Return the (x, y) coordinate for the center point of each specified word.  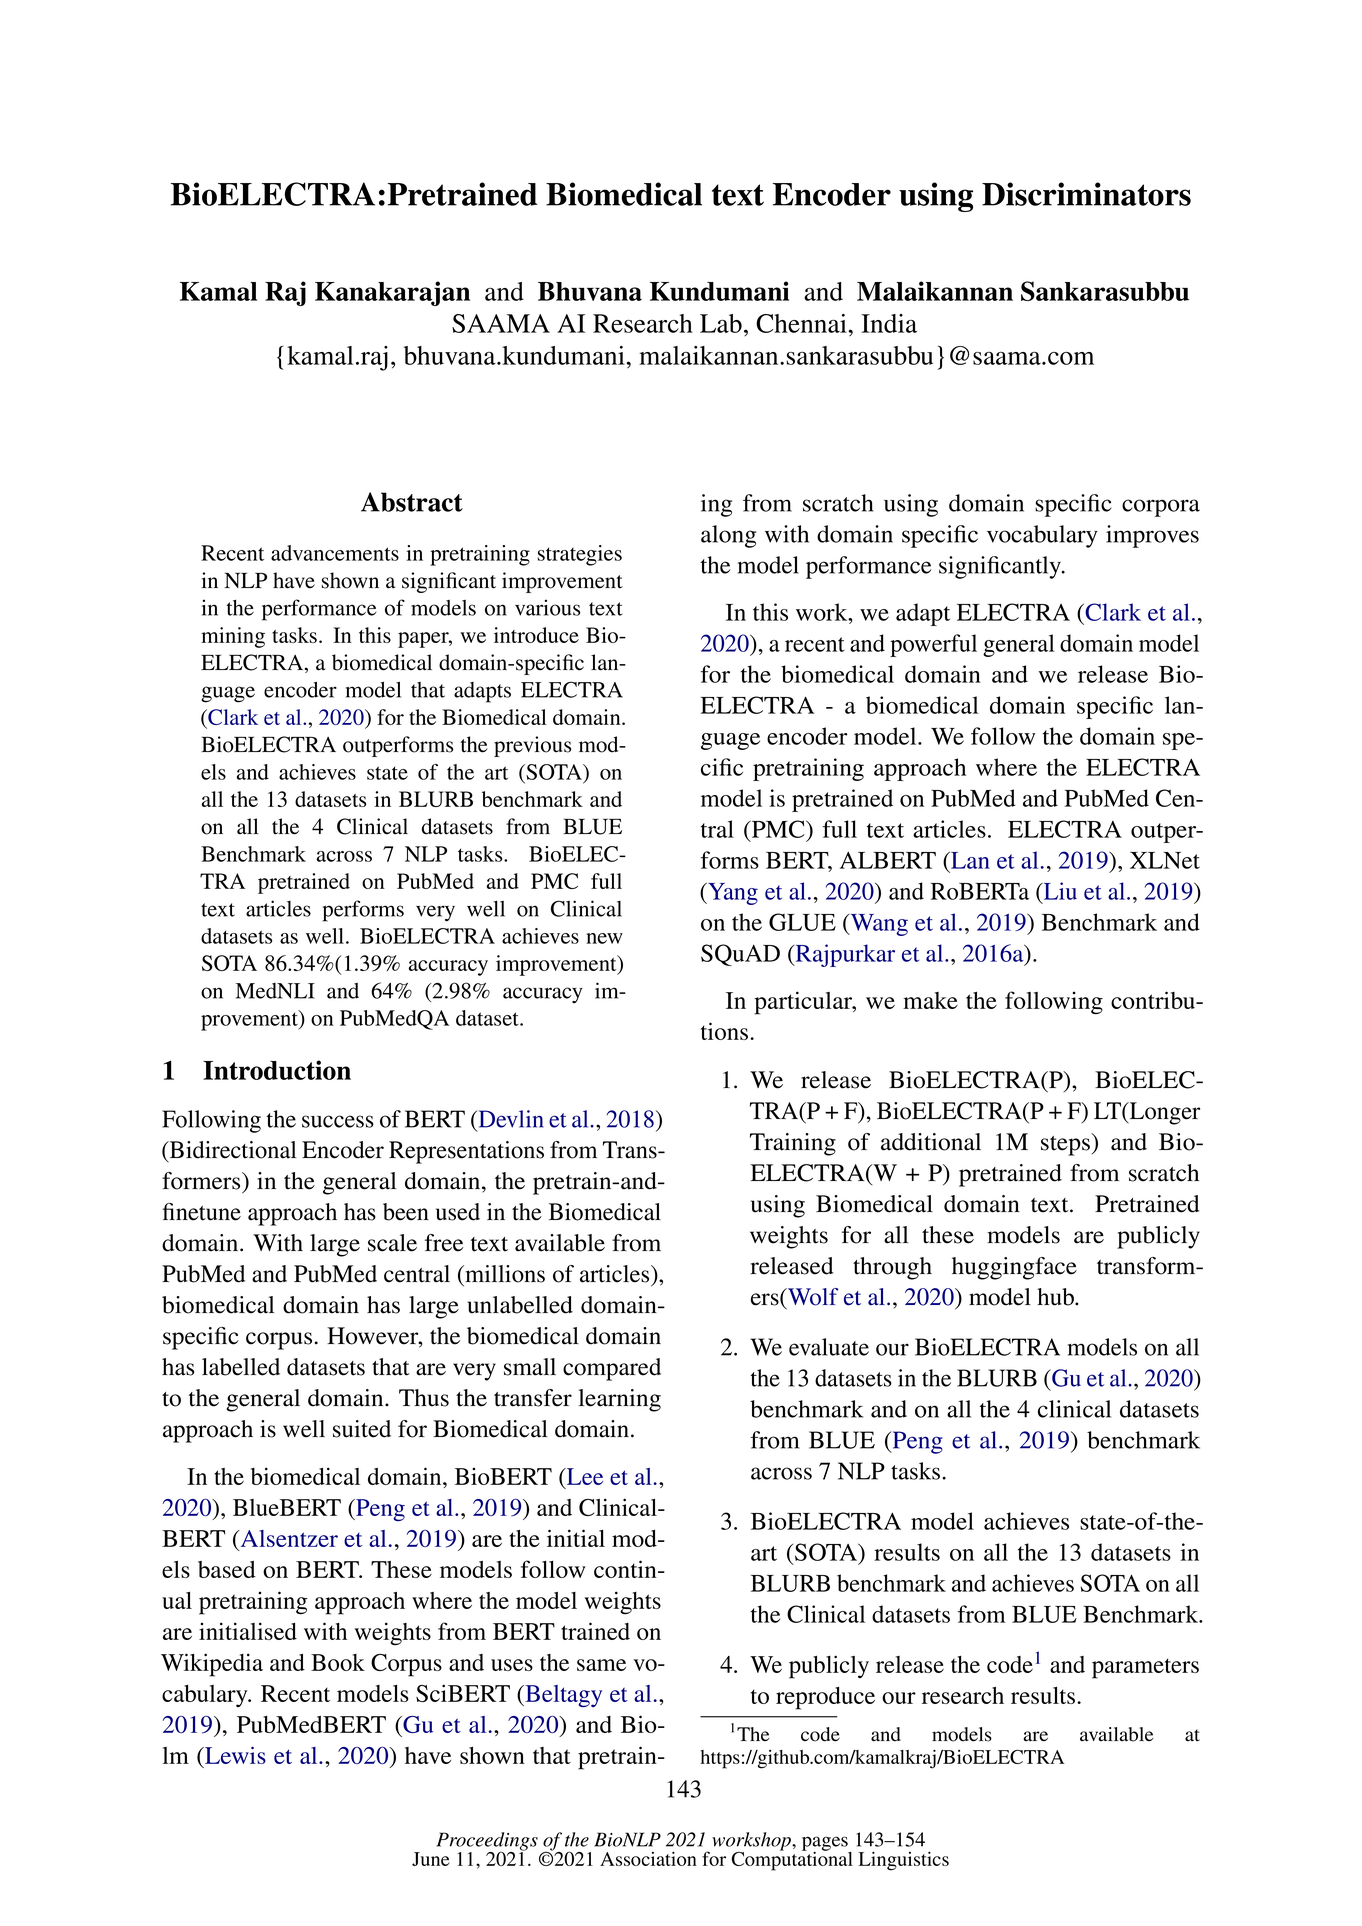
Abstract (412, 502)
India (889, 323)
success (338, 1121)
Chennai (801, 323)
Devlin (510, 1119)
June (431, 1859)
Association (648, 1858)
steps (1066, 1144)
